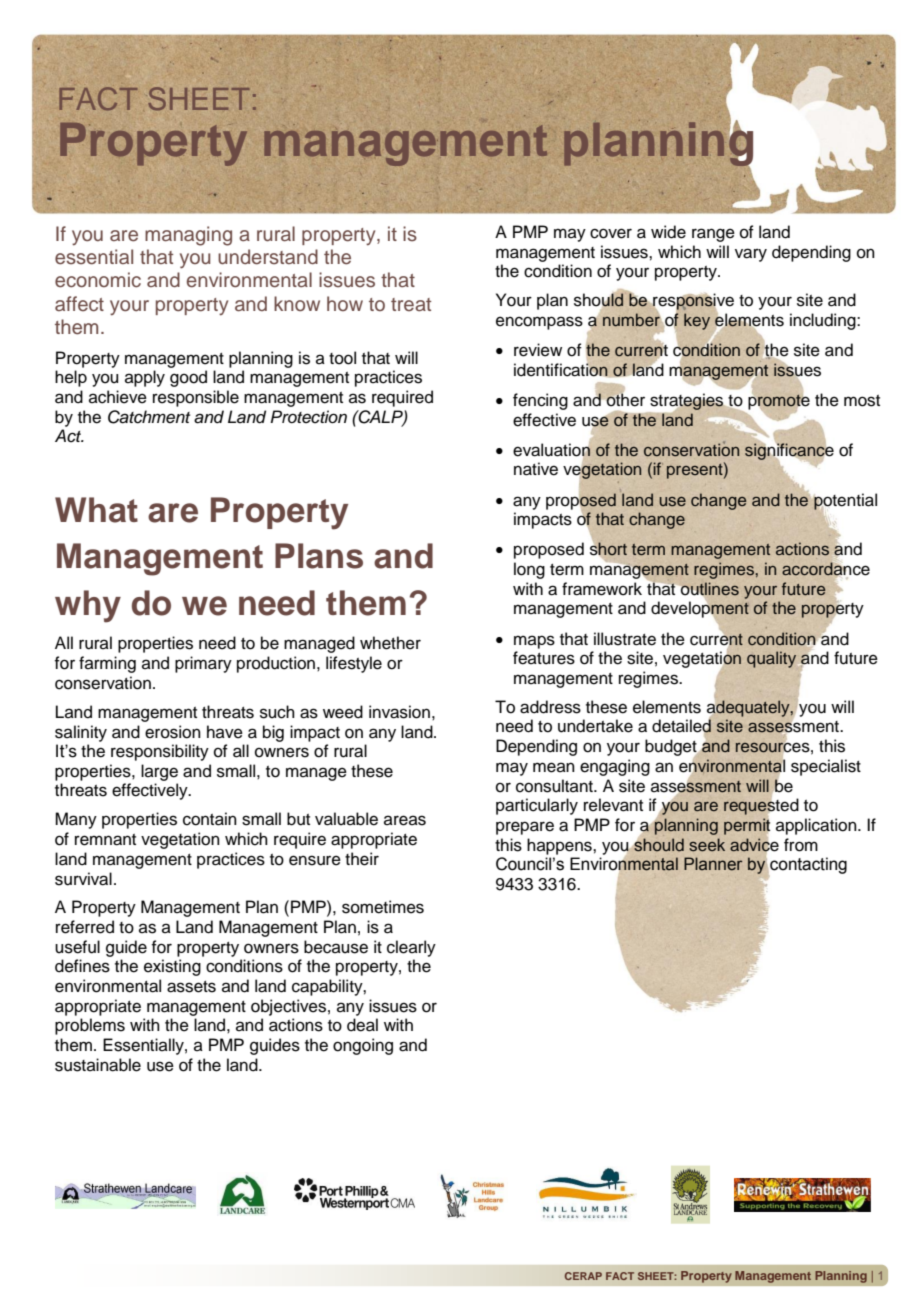  I want to click on maps, so click(534, 642).
